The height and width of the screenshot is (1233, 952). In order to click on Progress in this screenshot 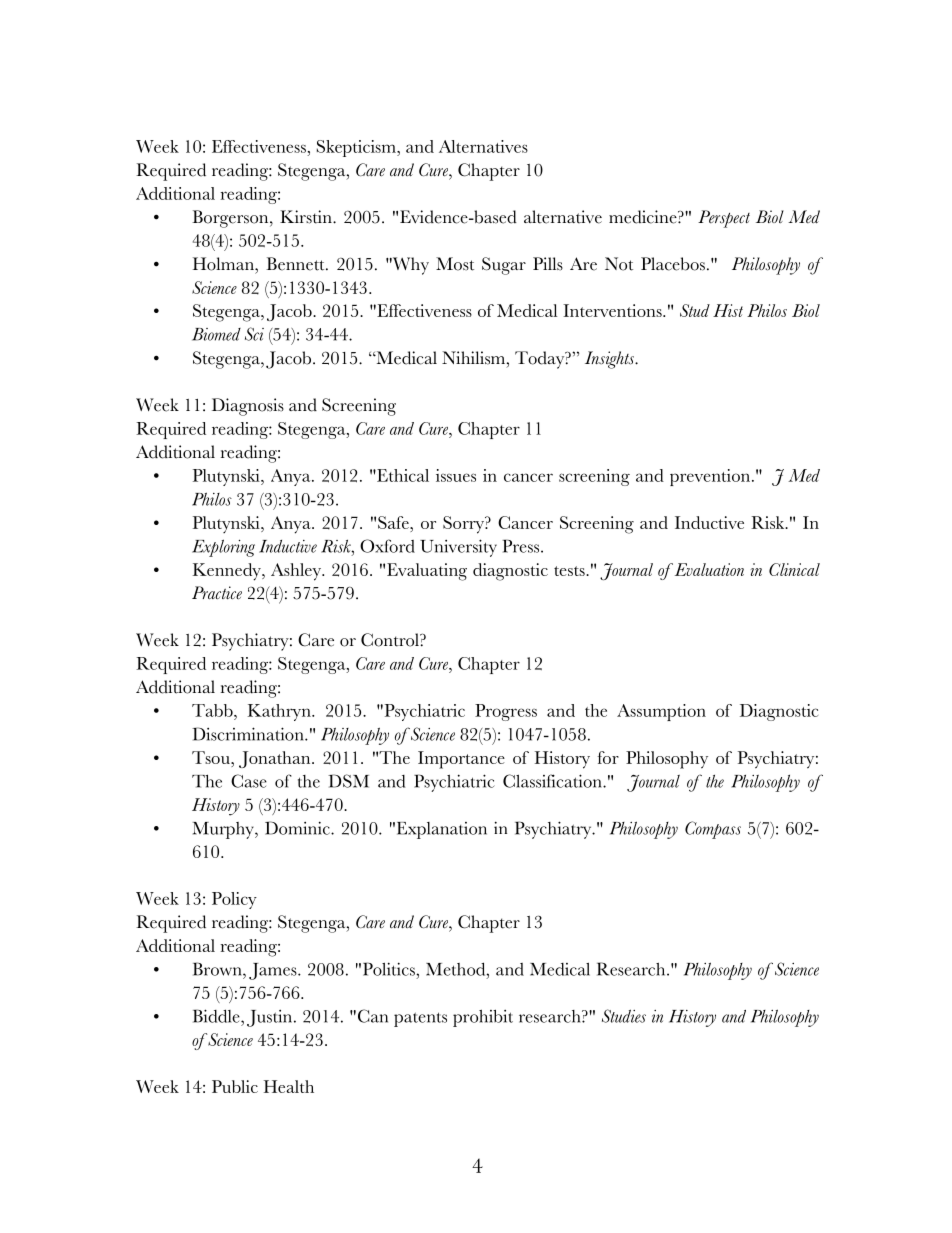, I will do `click(506, 712)`.
